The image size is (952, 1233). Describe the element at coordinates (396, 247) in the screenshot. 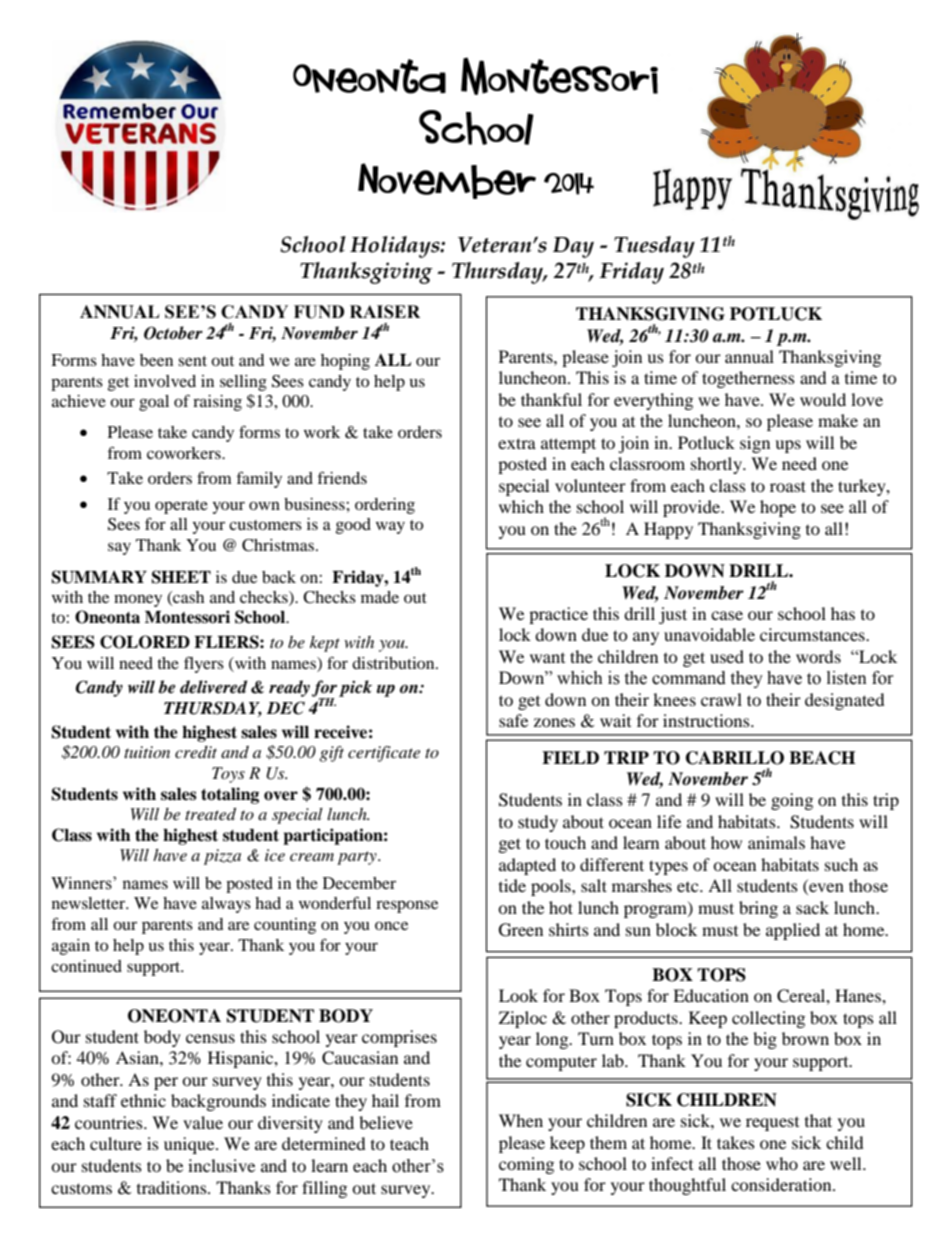

I see `Holidays` at that location.
